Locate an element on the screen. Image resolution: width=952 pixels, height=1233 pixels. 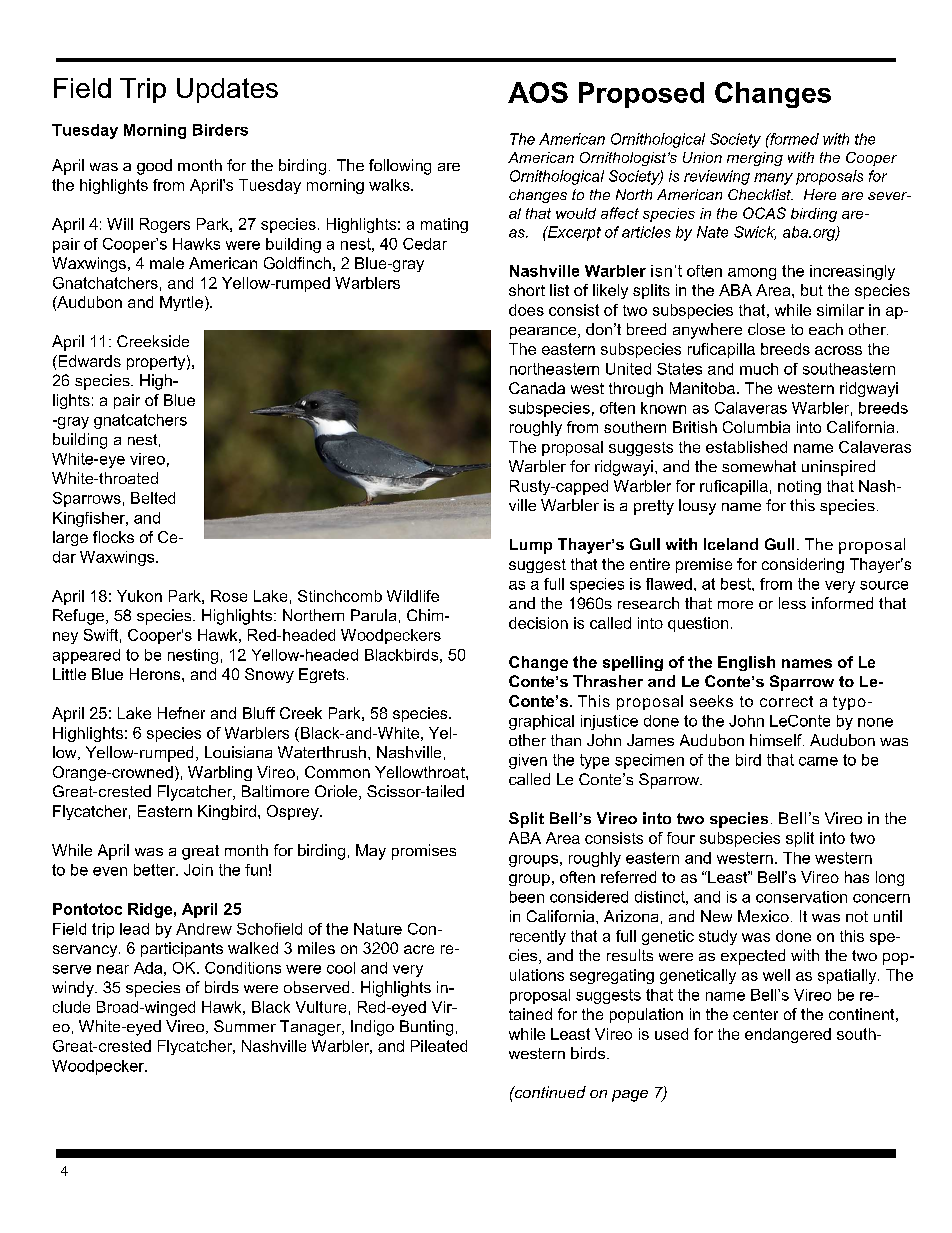
Summer is located at coordinates (245, 1026).
